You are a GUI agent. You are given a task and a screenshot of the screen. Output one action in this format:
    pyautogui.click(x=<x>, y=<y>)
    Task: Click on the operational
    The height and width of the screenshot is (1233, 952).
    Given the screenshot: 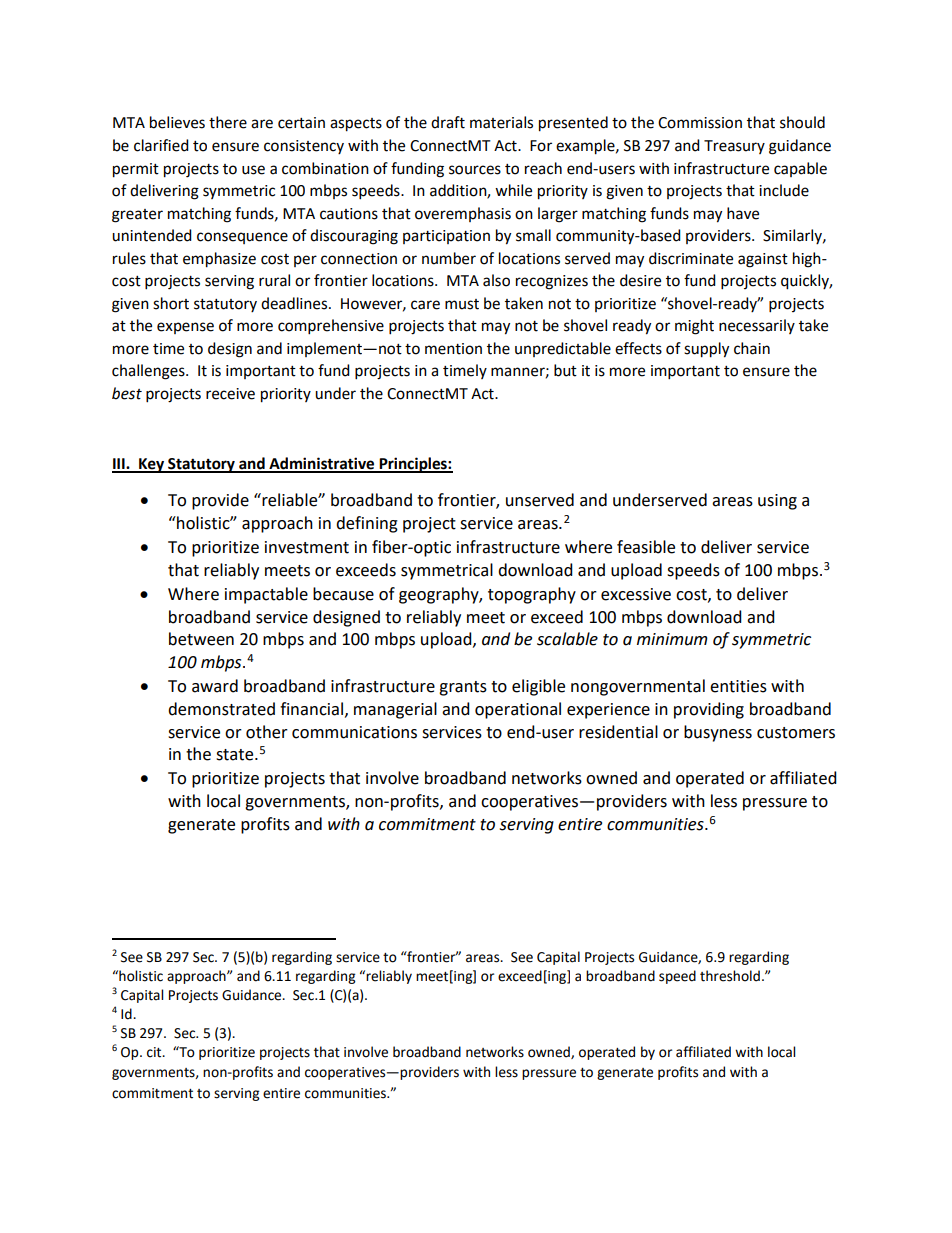 What is the action you would take?
    pyautogui.click(x=518, y=710)
